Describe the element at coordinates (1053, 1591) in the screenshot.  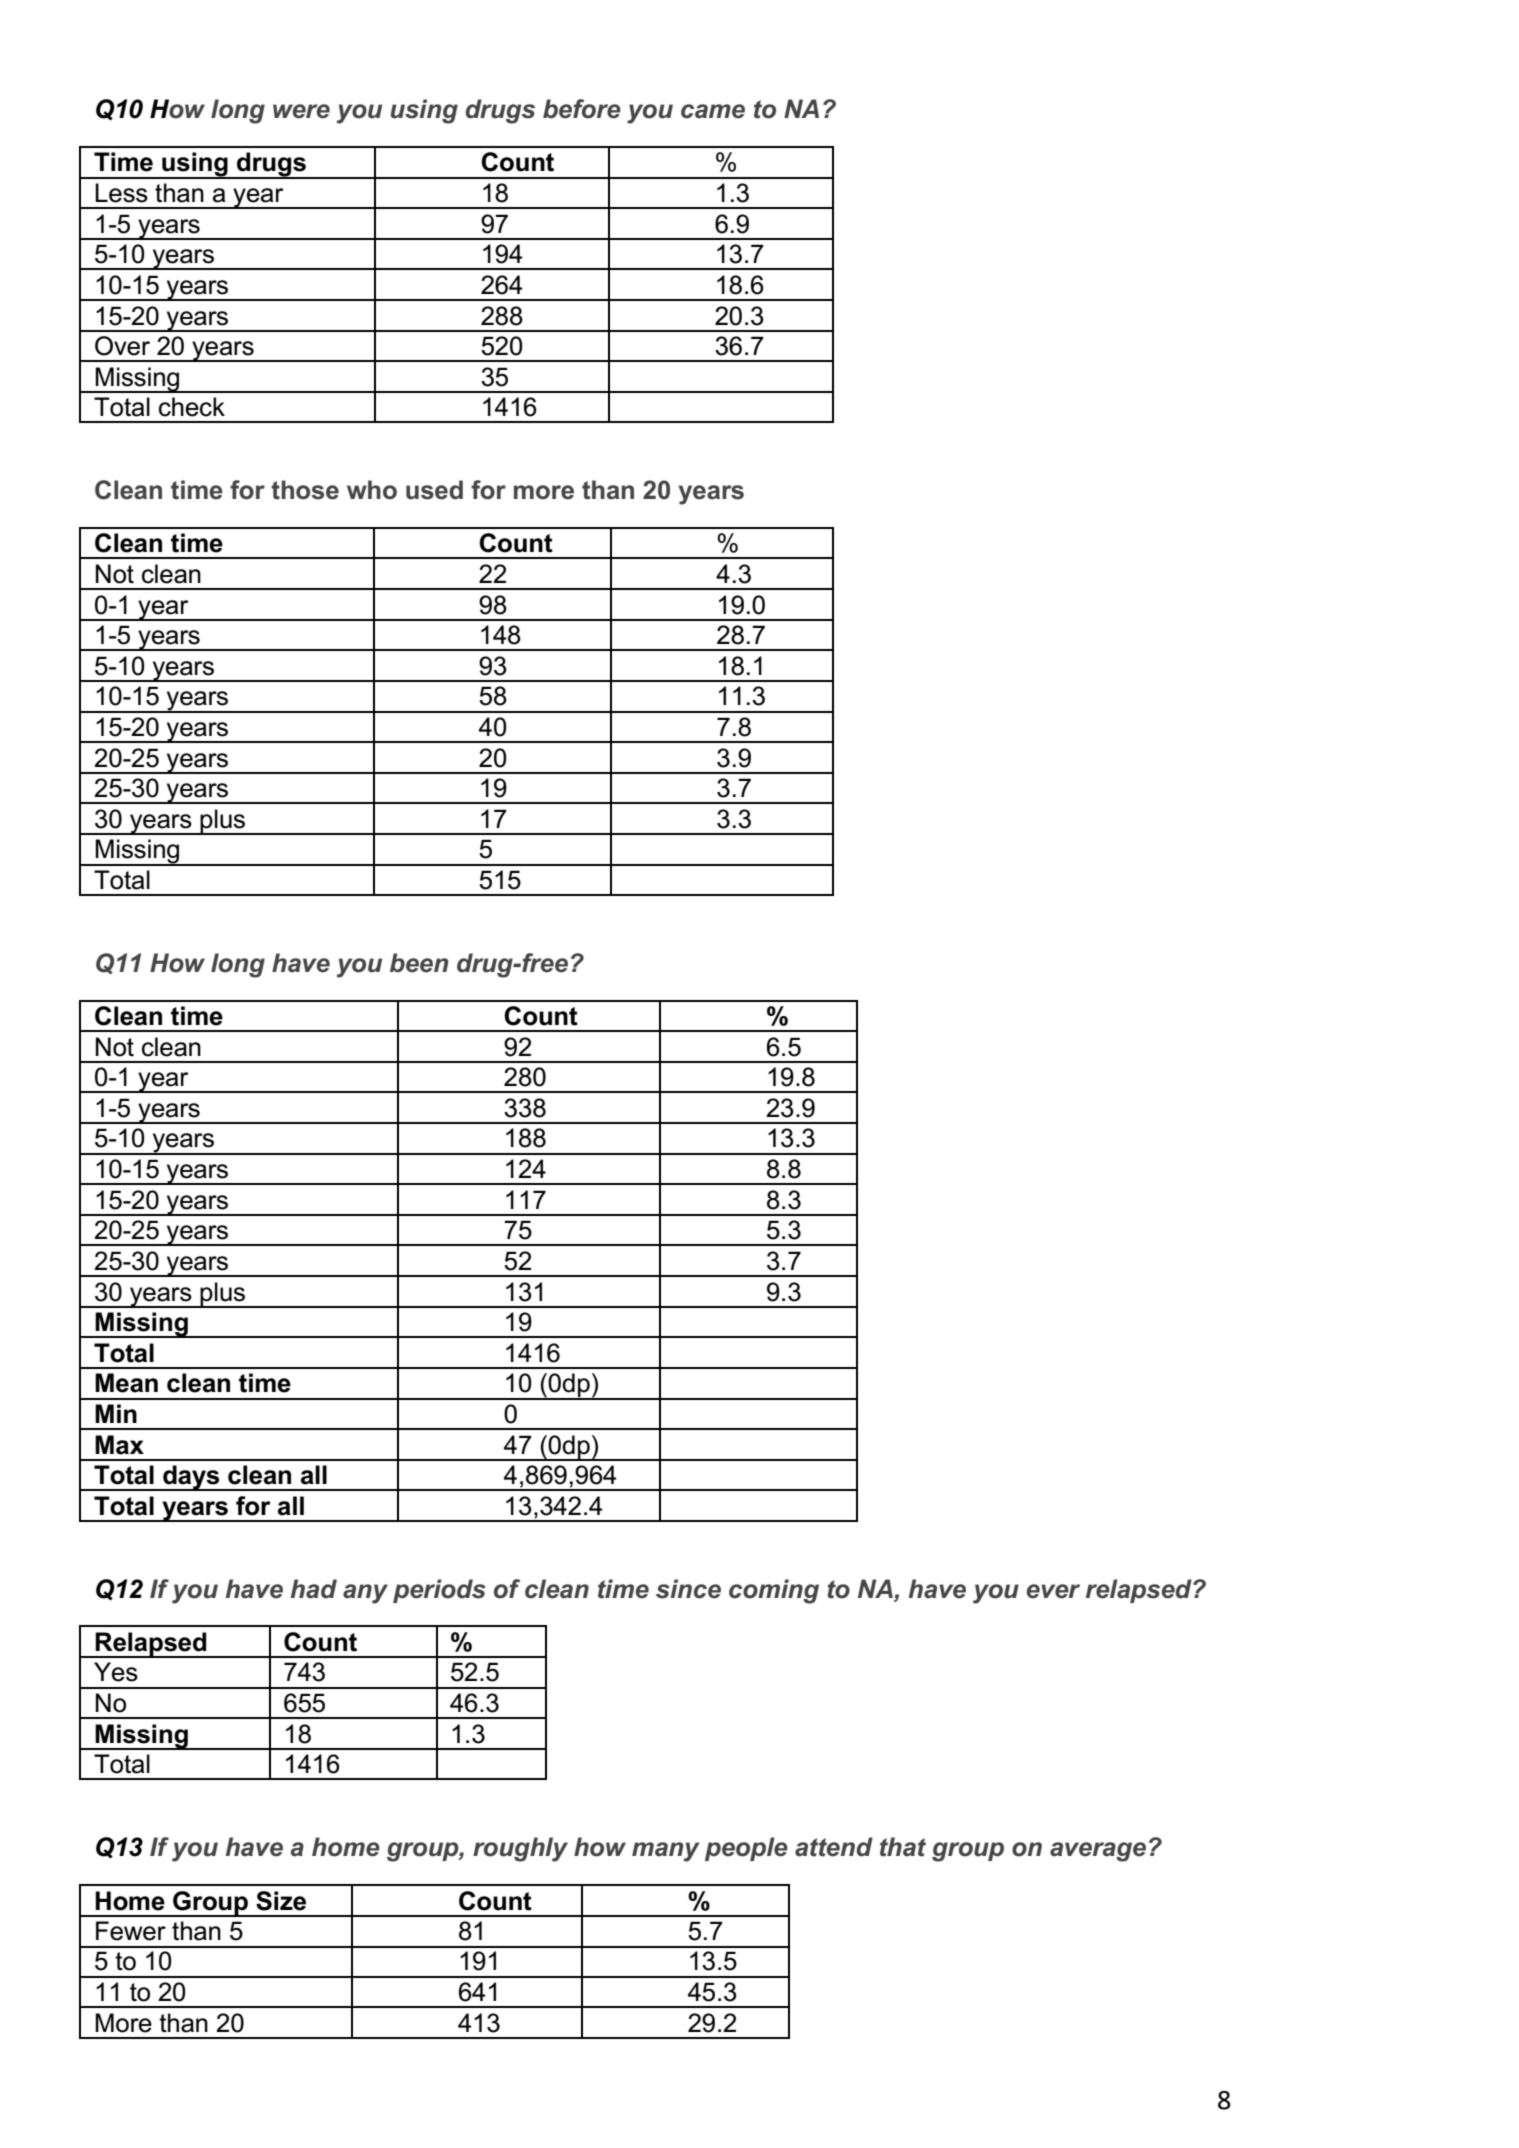
I see `ever` at that location.
